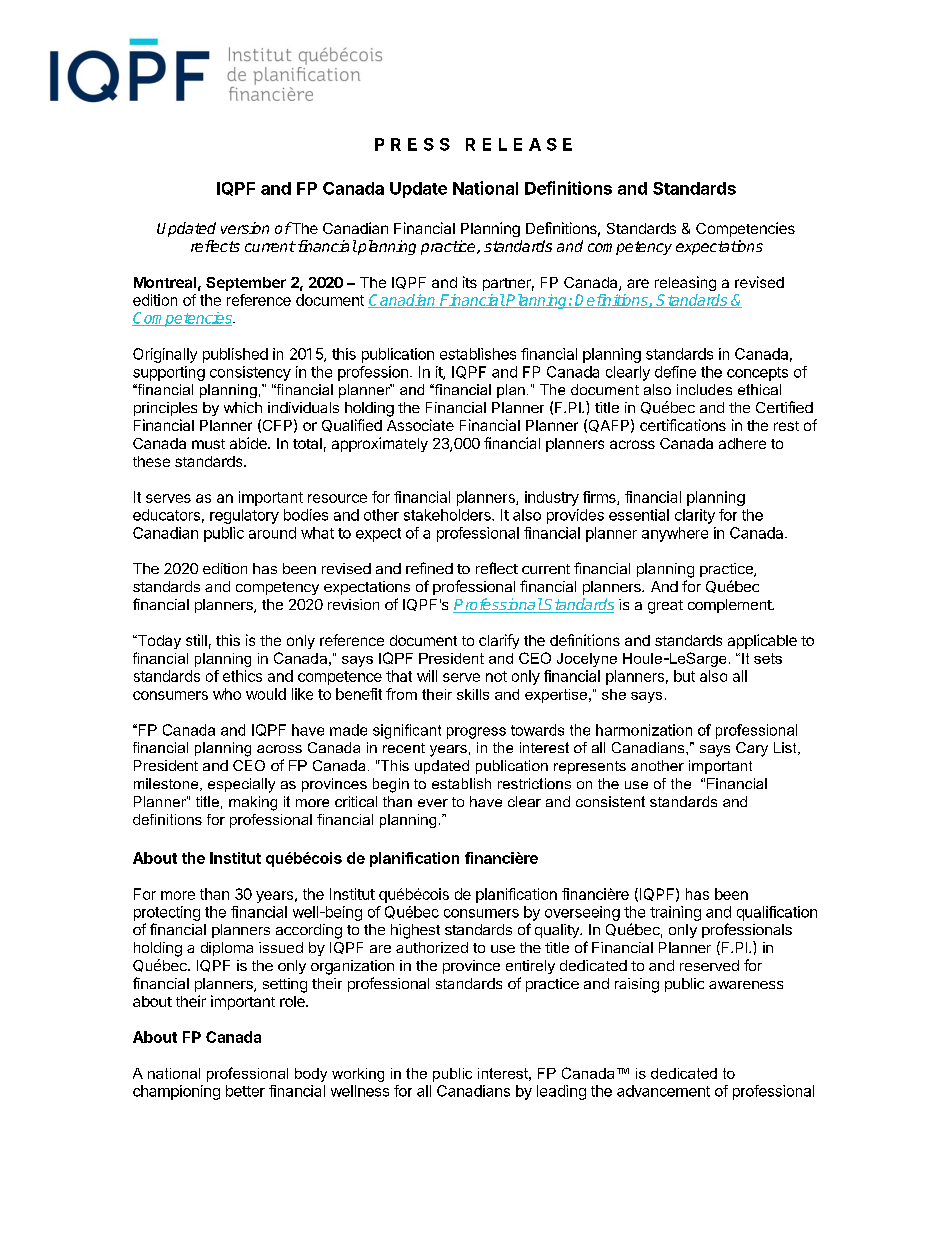 The image size is (952, 1233). I want to click on highest, so click(415, 931).
